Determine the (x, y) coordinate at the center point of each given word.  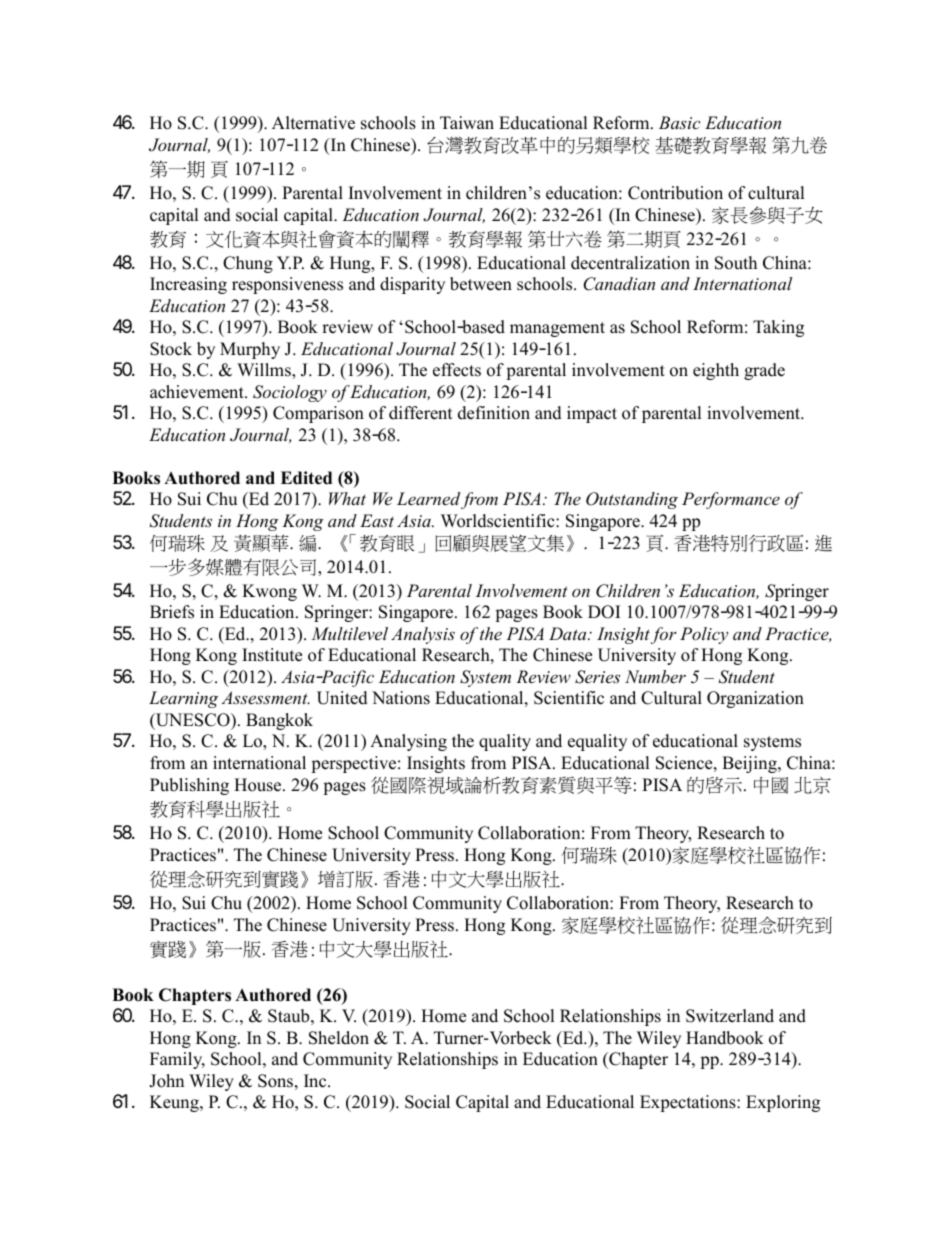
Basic (679, 122)
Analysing (408, 742)
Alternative (313, 123)
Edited (306, 478)
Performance (731, 500)
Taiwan (467, 122)
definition (494, 413)
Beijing (750, 764)
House (259, 785)
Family (177, 1060)
